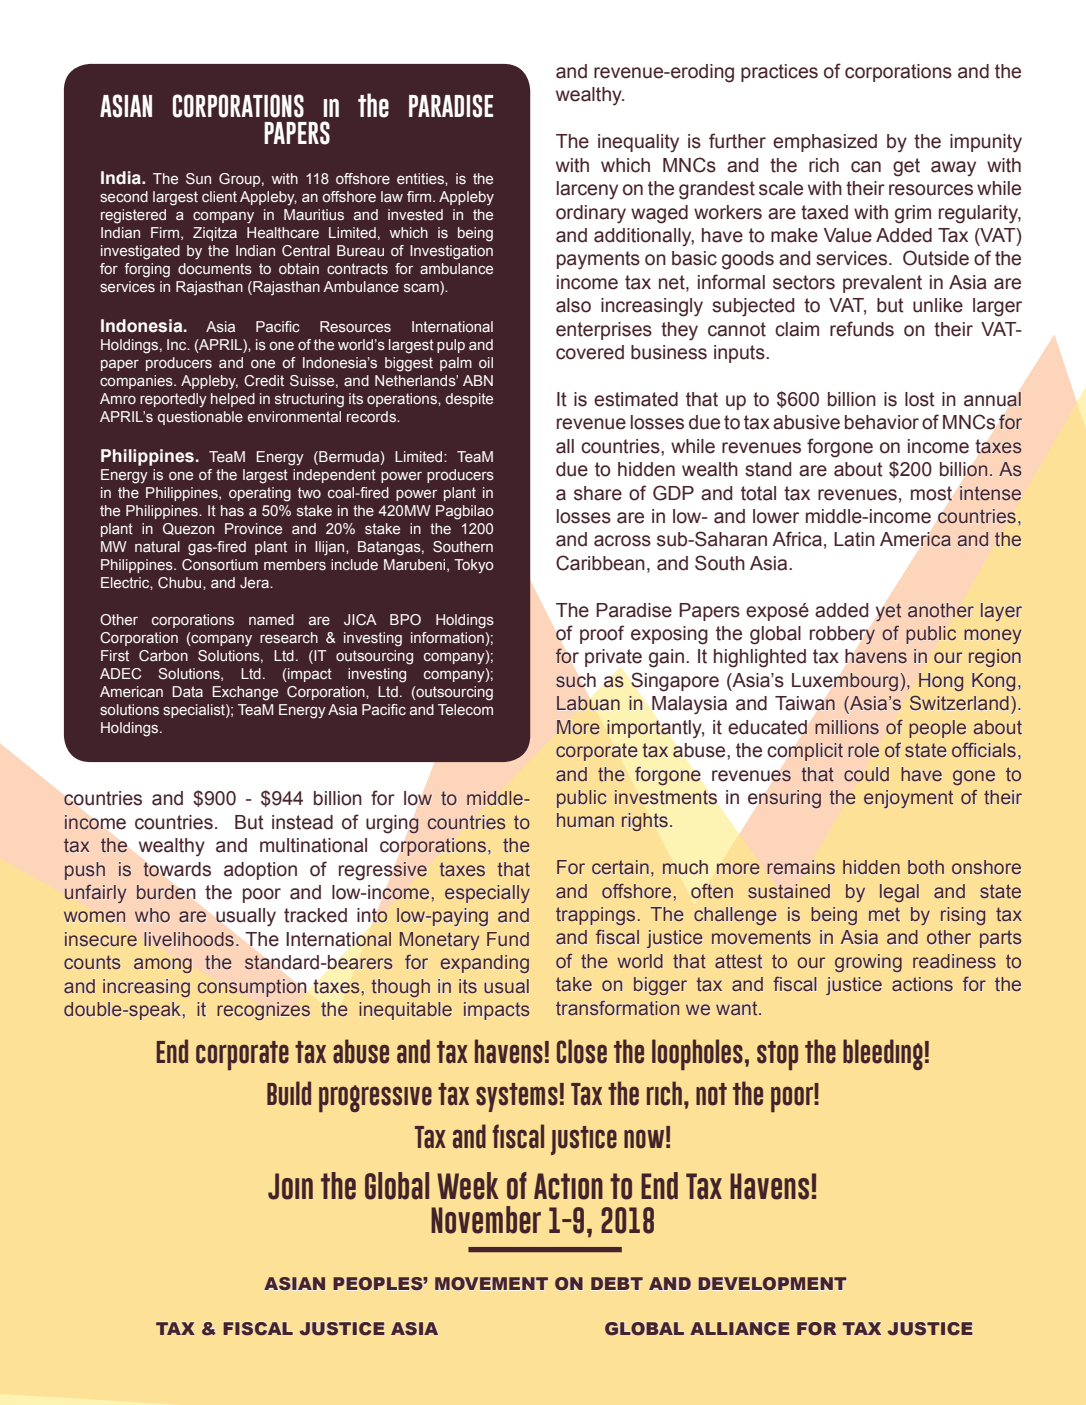 This document has width=1086, height=1405. I want to click on burden, so click(166, 892).
